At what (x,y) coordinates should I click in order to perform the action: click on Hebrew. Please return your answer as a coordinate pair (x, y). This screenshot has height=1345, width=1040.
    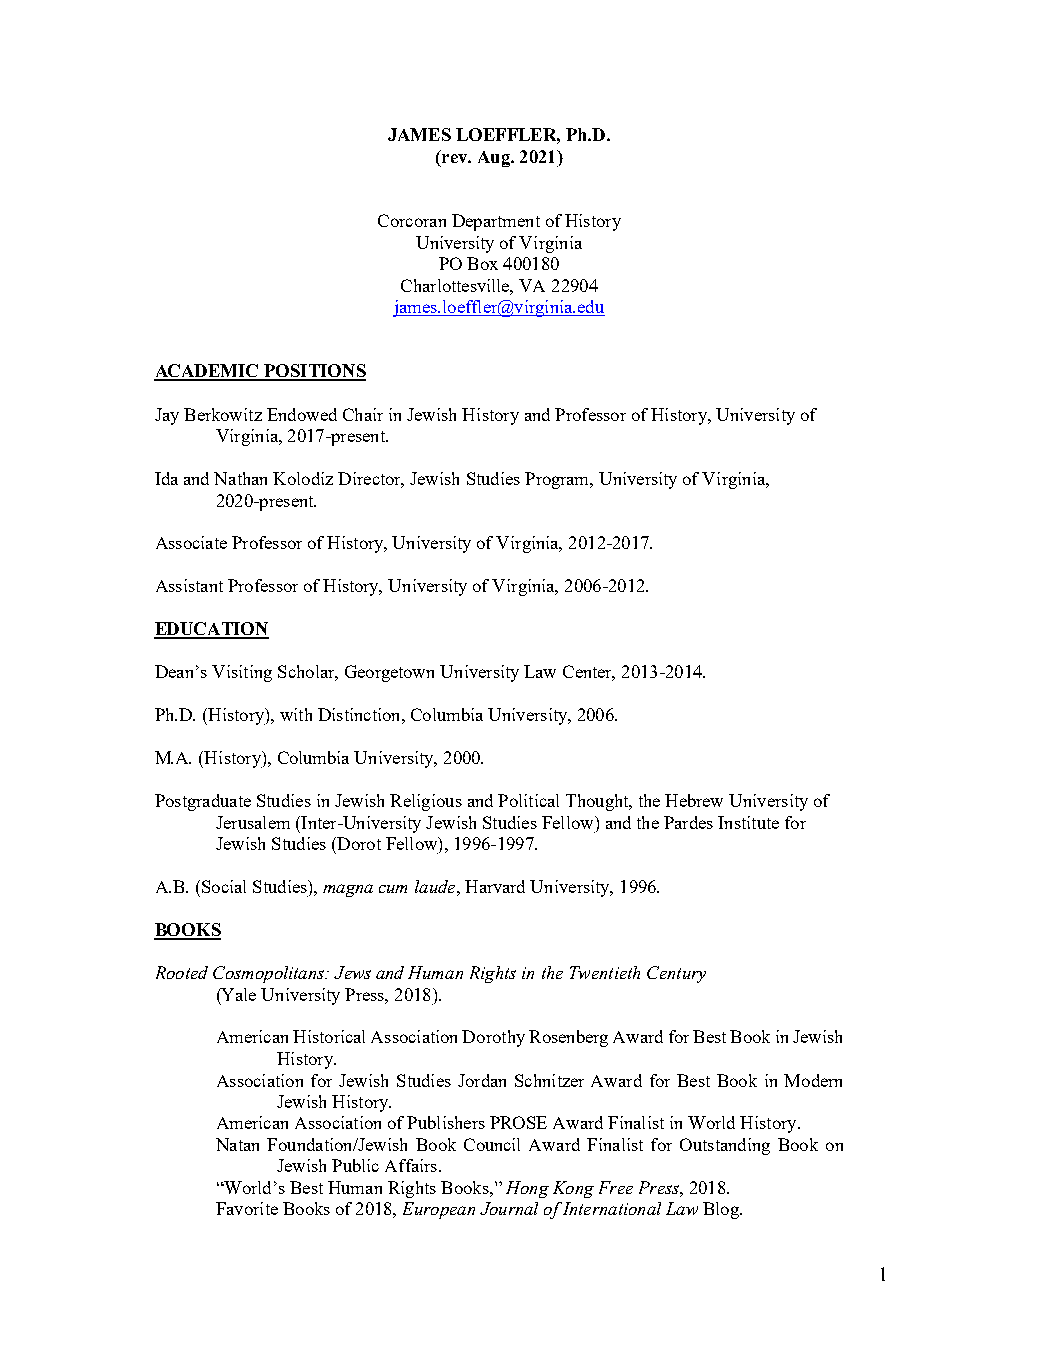
    Looking at the image, I should click on (694, 800).
